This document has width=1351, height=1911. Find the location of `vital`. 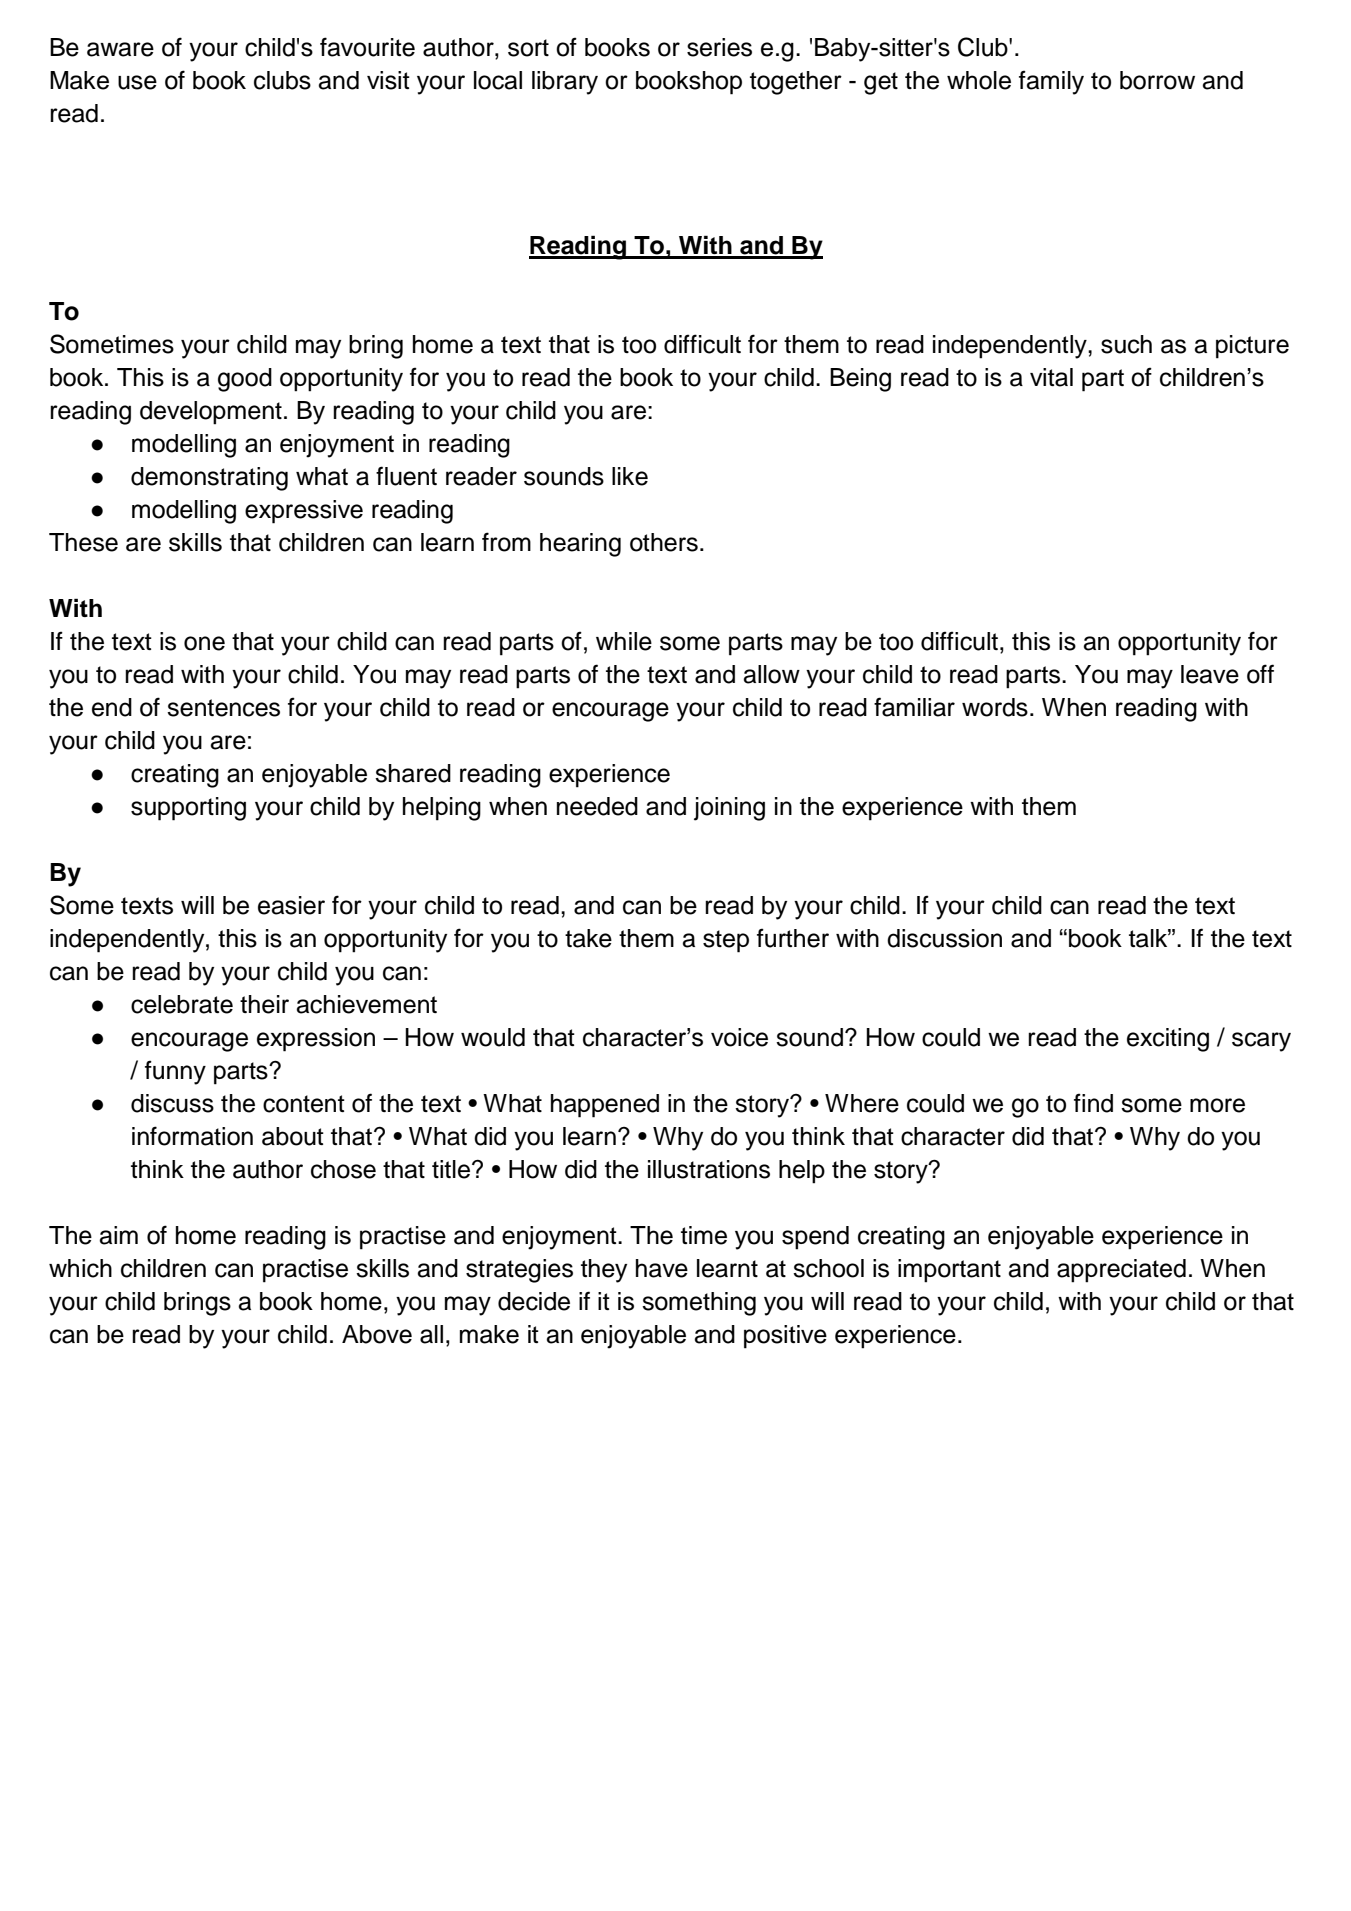

vital is located at coordinates (1051, 377).
